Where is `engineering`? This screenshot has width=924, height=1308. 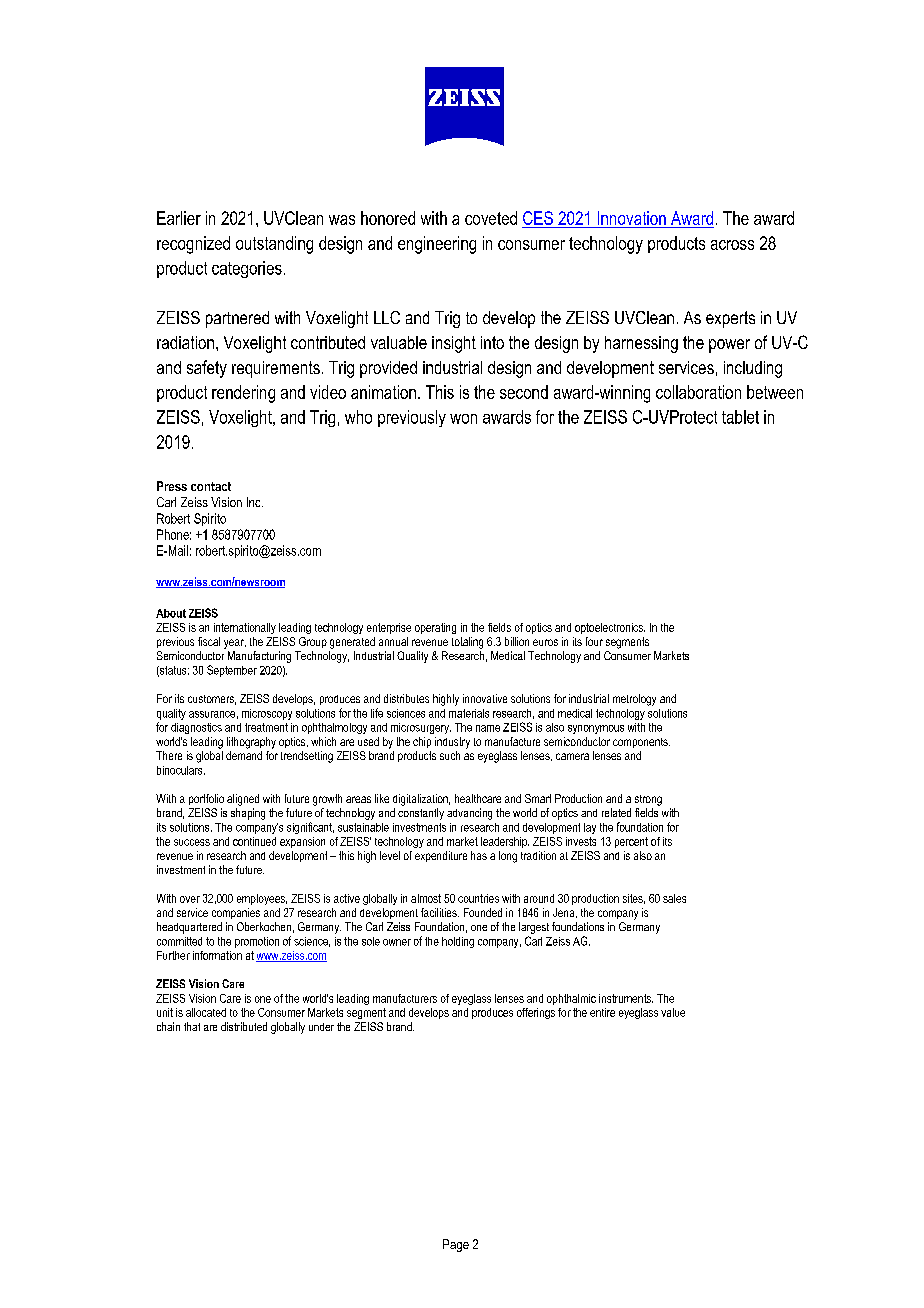 engineering is located at coordinates (437, 245).
